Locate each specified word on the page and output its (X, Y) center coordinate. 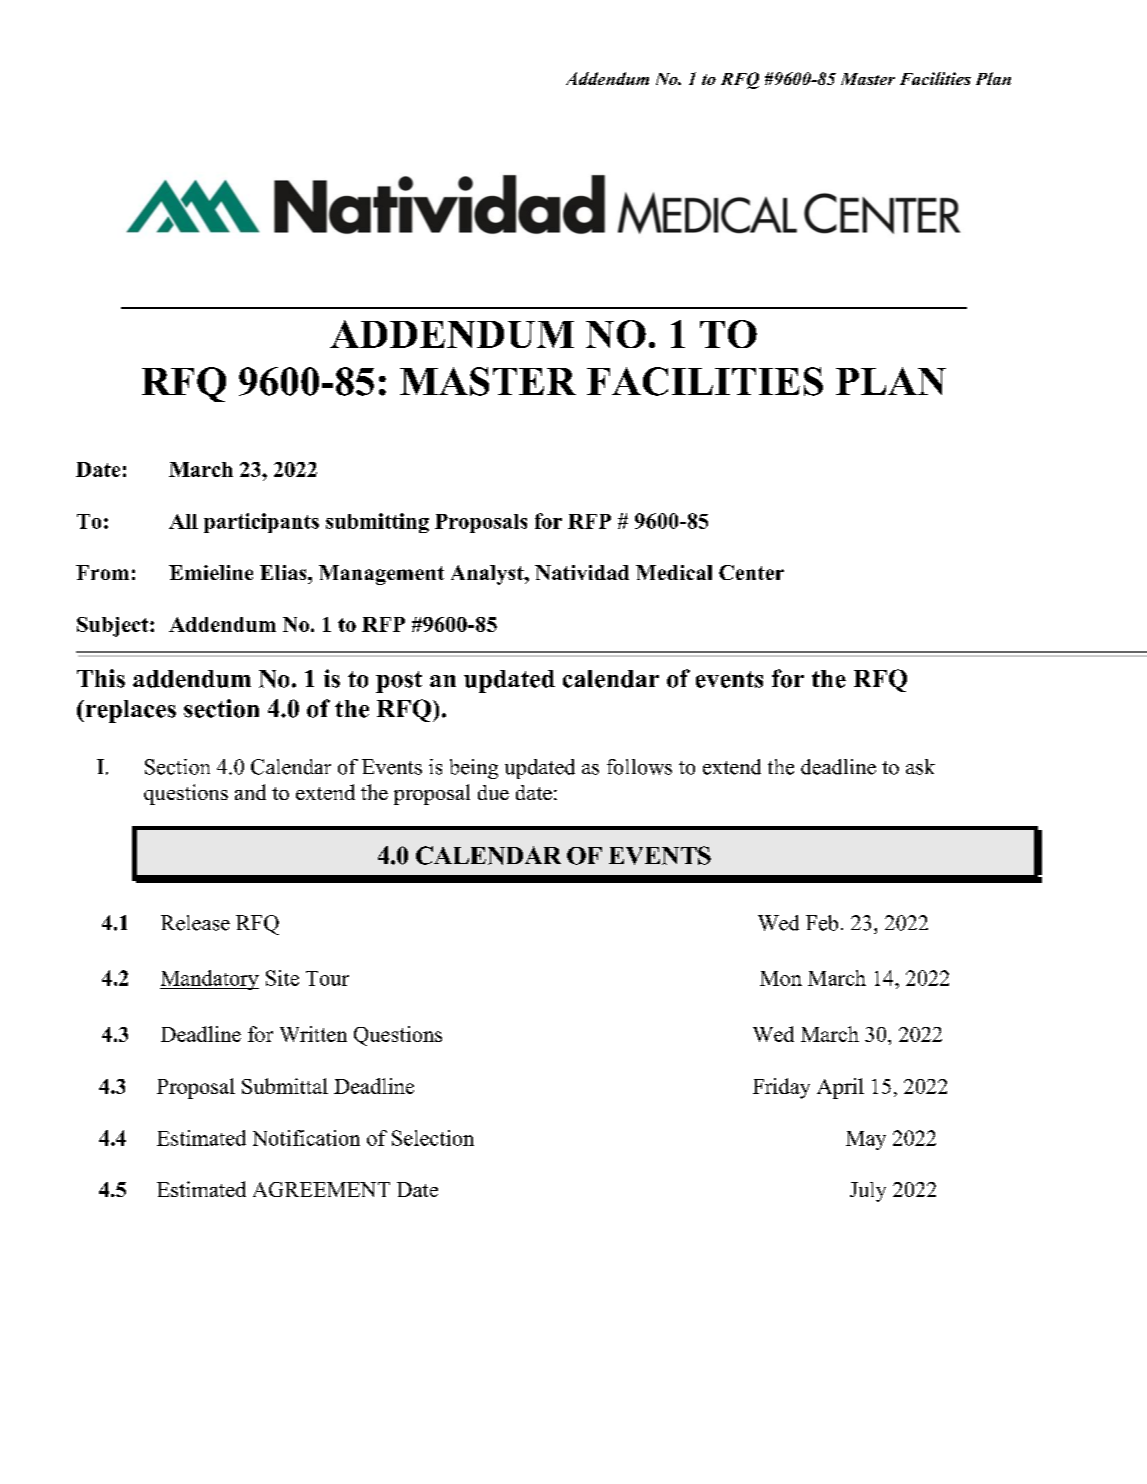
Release (195, 923)
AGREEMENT (321, 1189)
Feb (822, 923)
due (493, 792)
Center (751, 572)
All (183, 521)
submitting (377, 523)
